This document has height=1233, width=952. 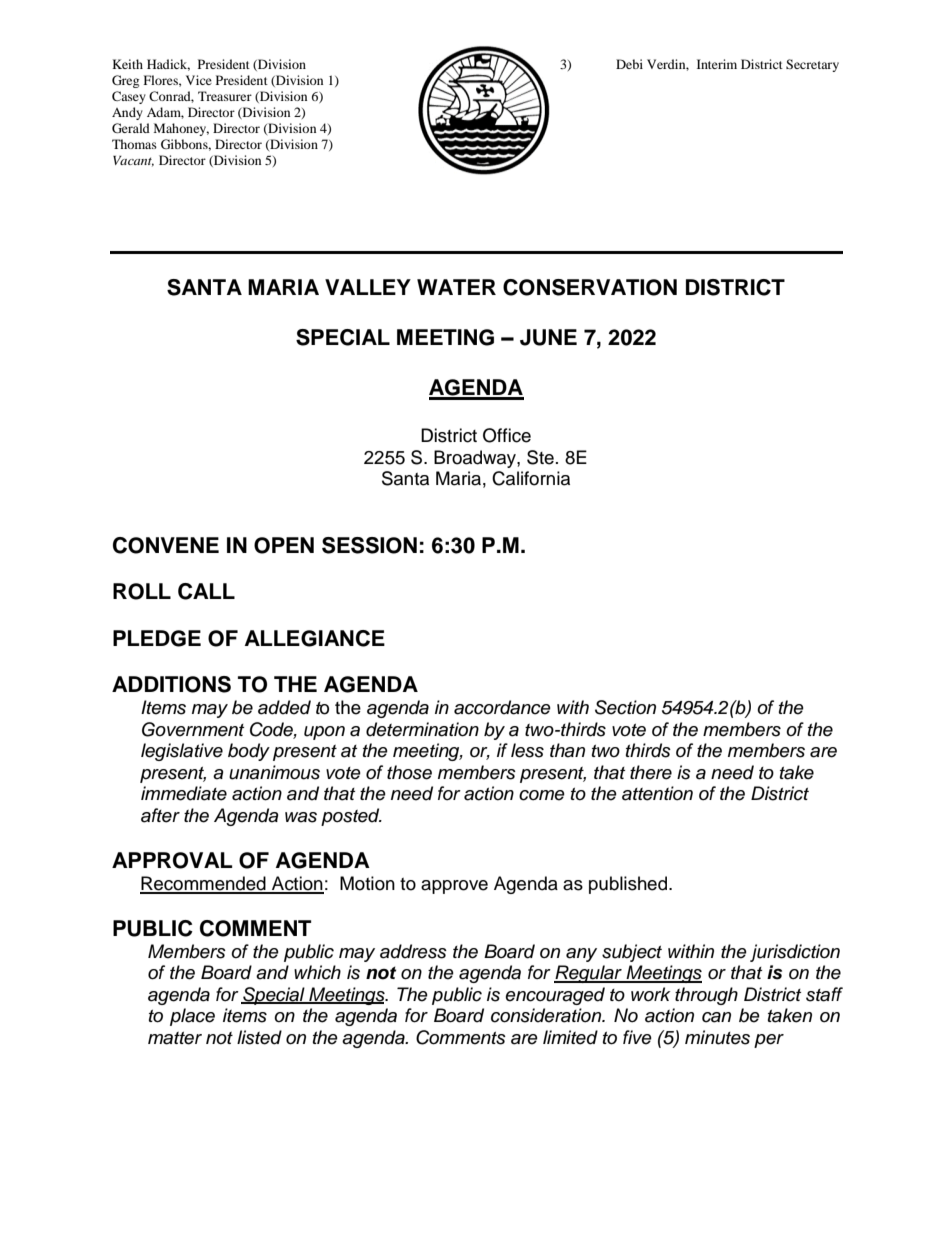 I want to click on through, so click(x=706, y=996).
